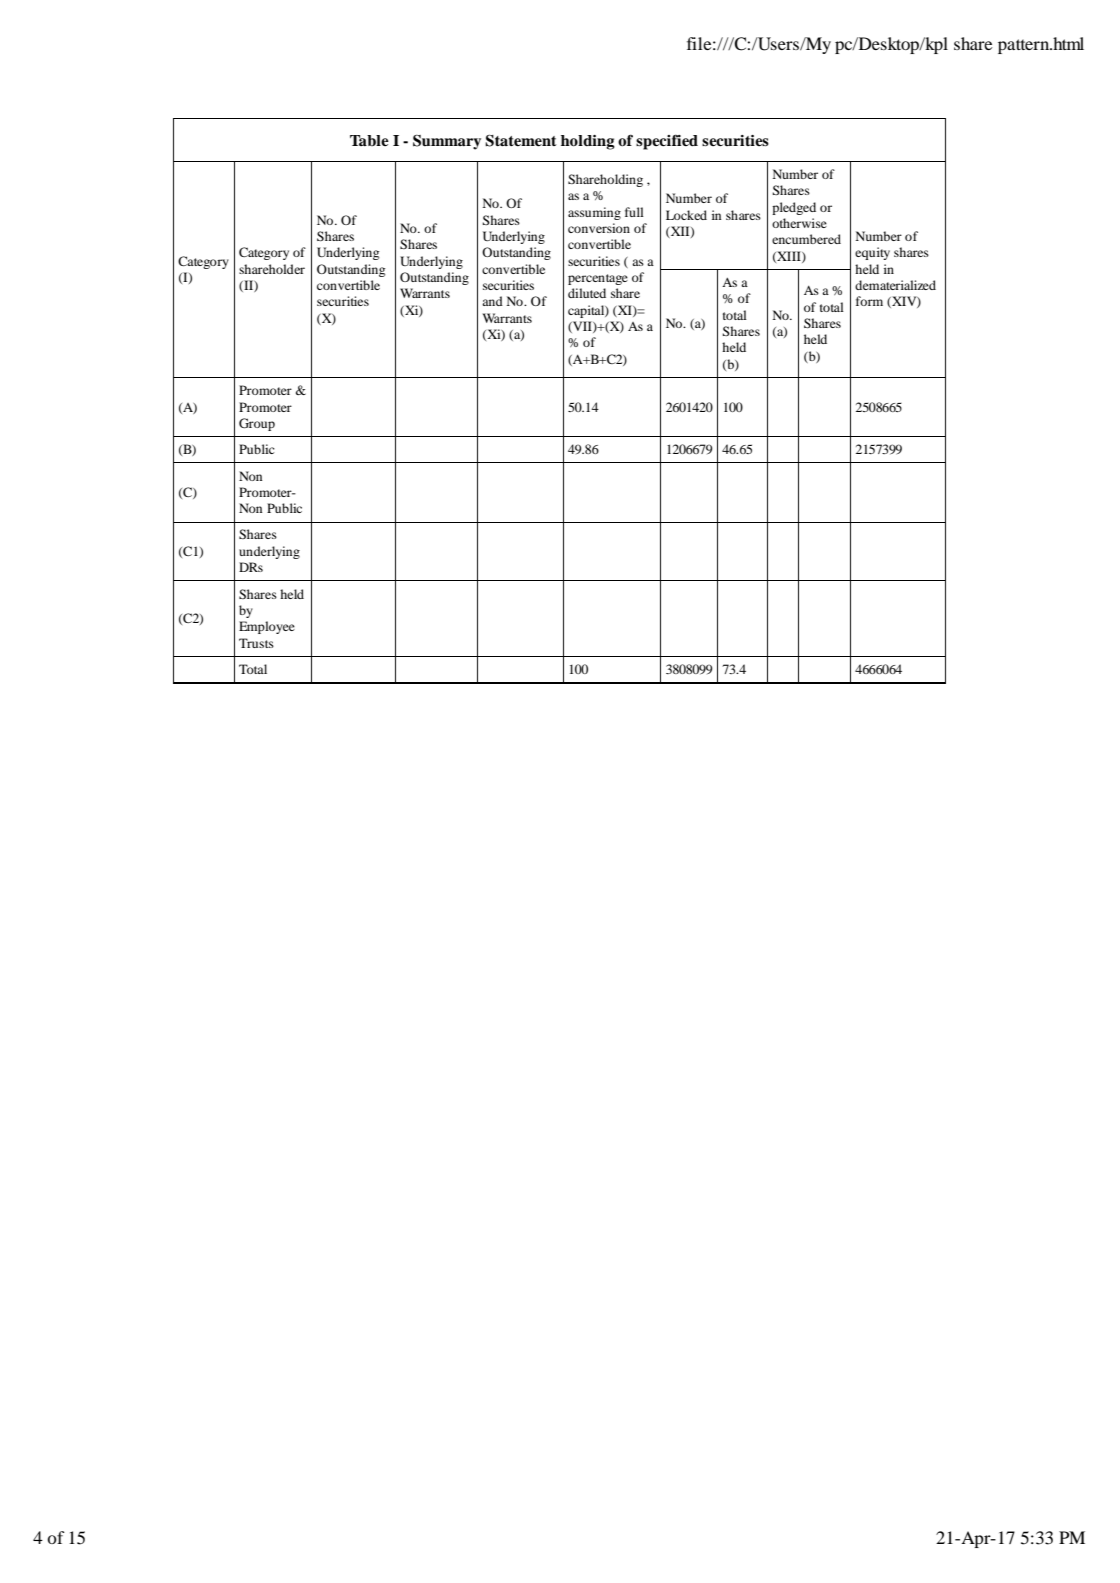  I want to click on pledged, so click(794, 208).
